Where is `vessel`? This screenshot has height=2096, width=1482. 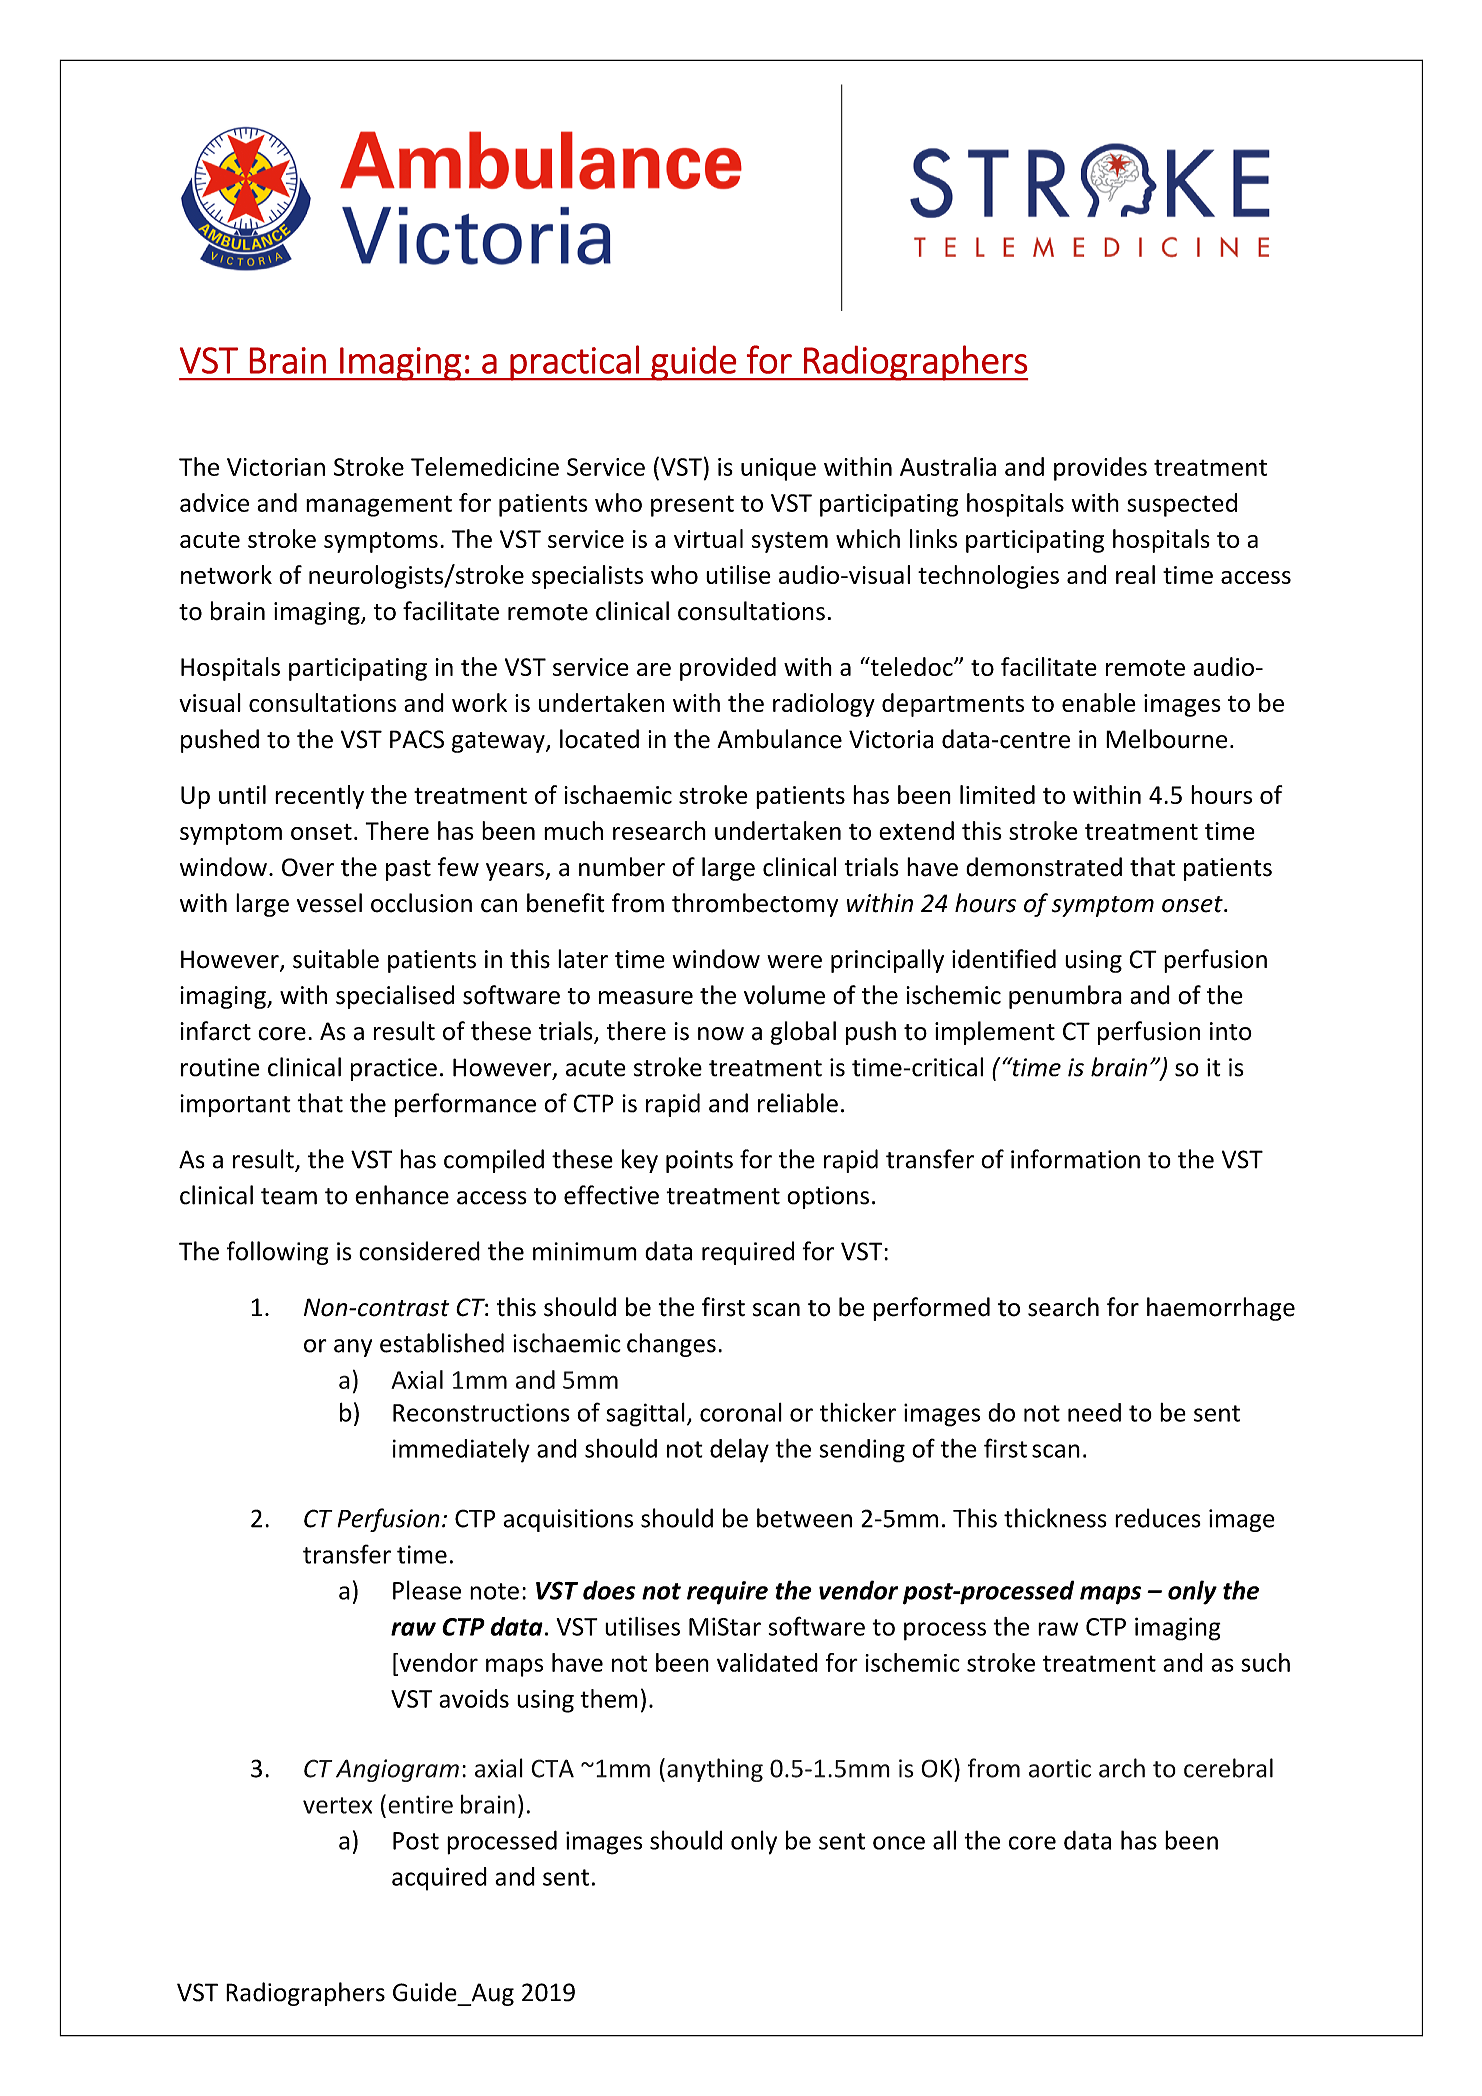
vessel is located at coordinates (329, 903).
